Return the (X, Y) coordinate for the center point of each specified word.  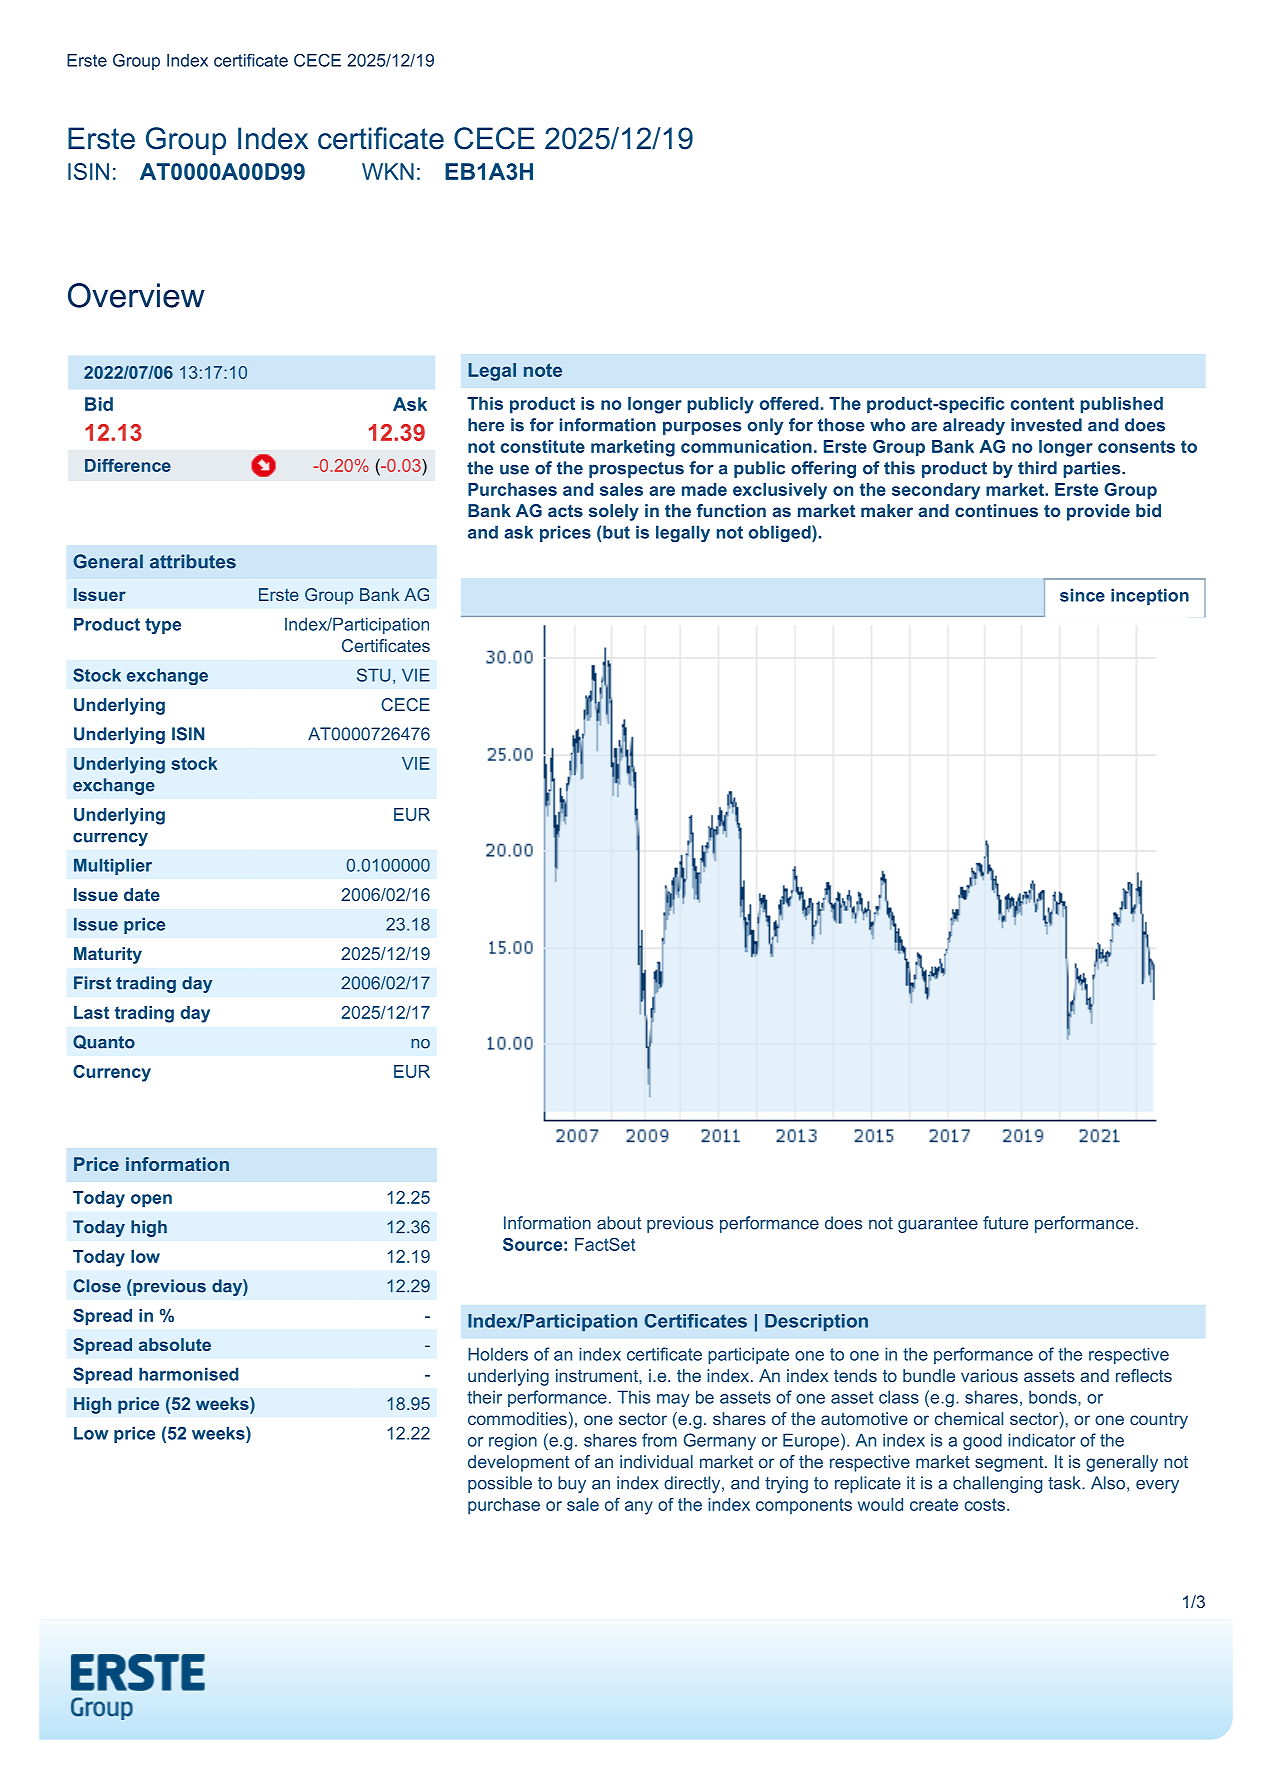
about (619, 1223)
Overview (136, 295)
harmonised (189, 1374)
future (1005, 1223)
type (163, 626)
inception (1150, 596)
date (142, 894)
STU (373, 675)
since (1082, 595)
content (1042, 403)
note (543, 370)
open (151, 1201)
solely (614, 512)
